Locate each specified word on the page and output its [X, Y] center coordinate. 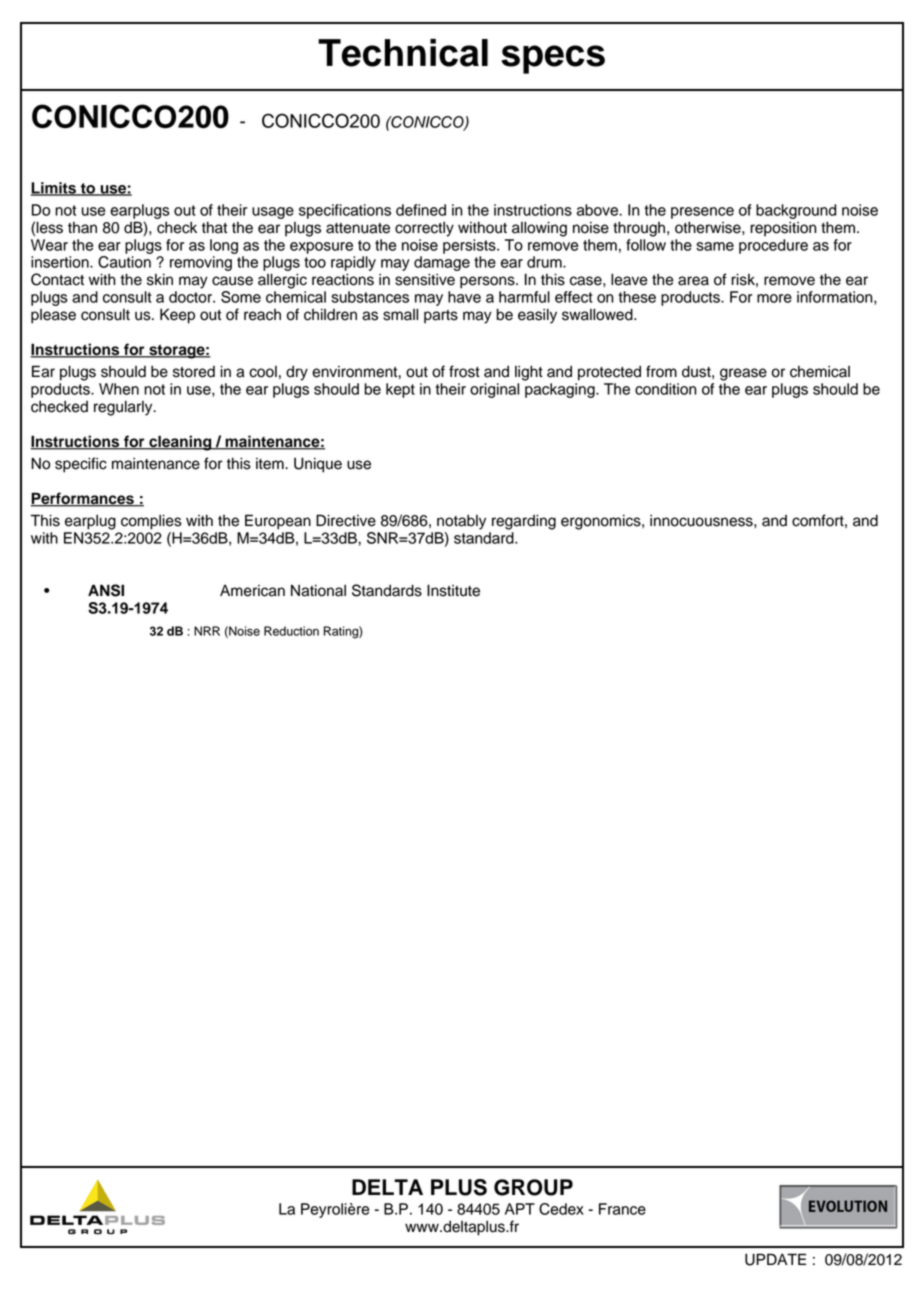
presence [702, 213]
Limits [54, 189]
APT [520, 1209]
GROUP [533, 1187]
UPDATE [775, 1259]
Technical [403, 53]
